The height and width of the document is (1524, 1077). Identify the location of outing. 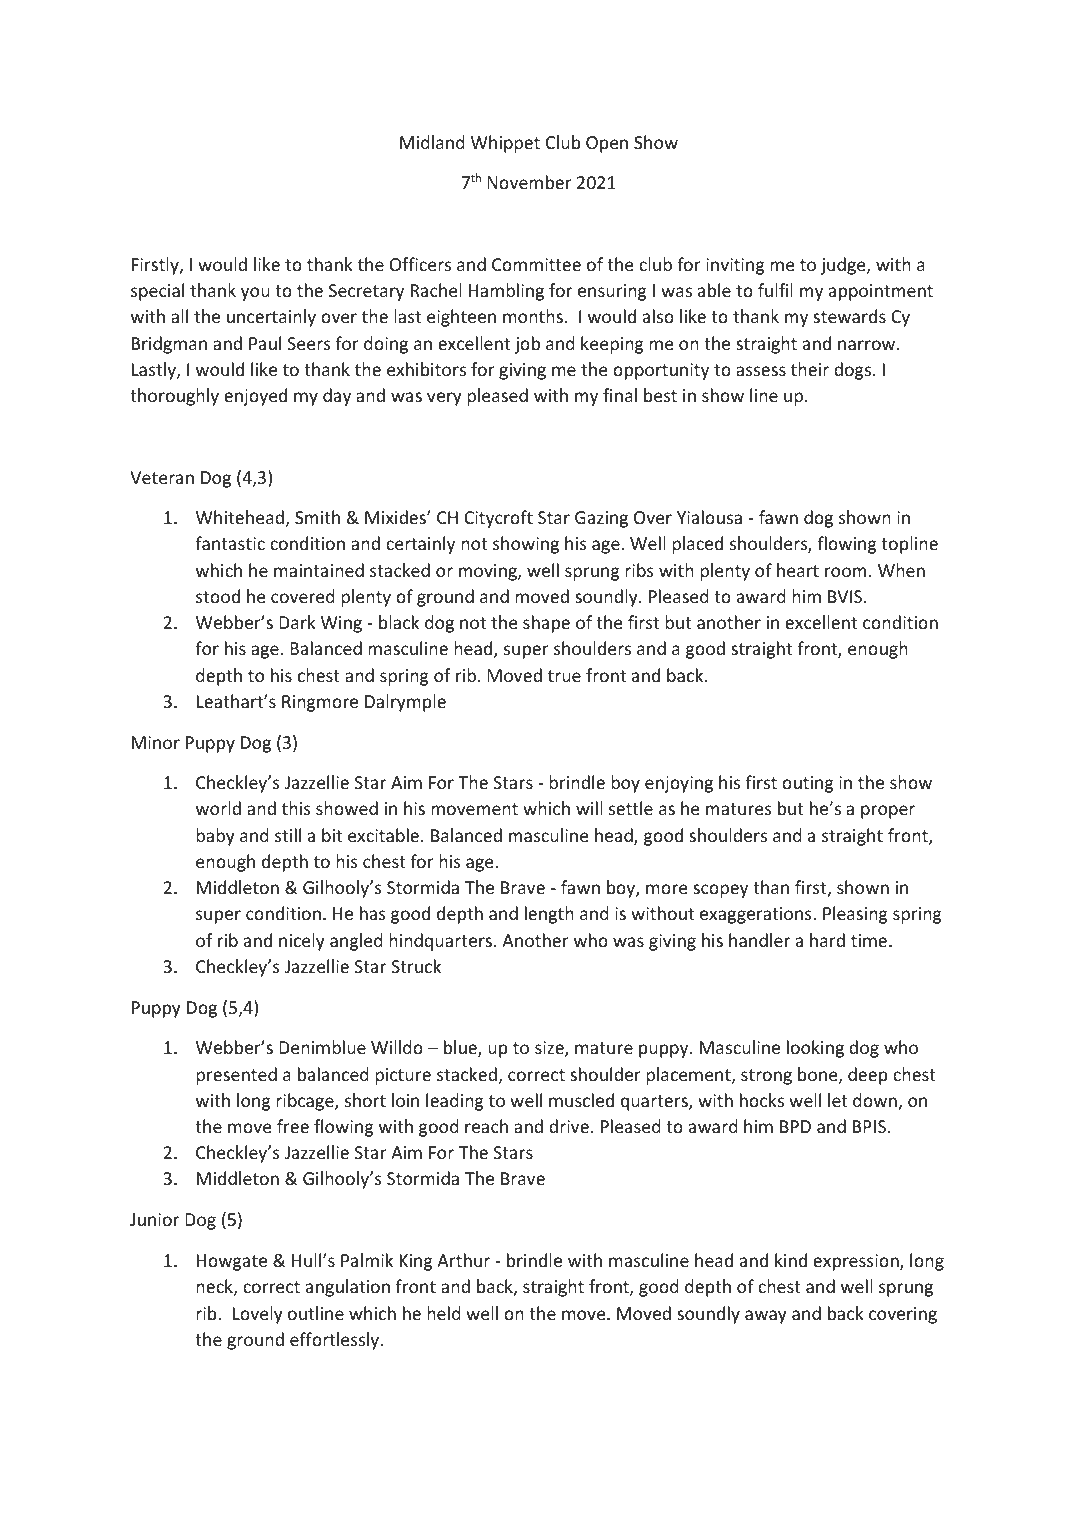
(808, 784).
